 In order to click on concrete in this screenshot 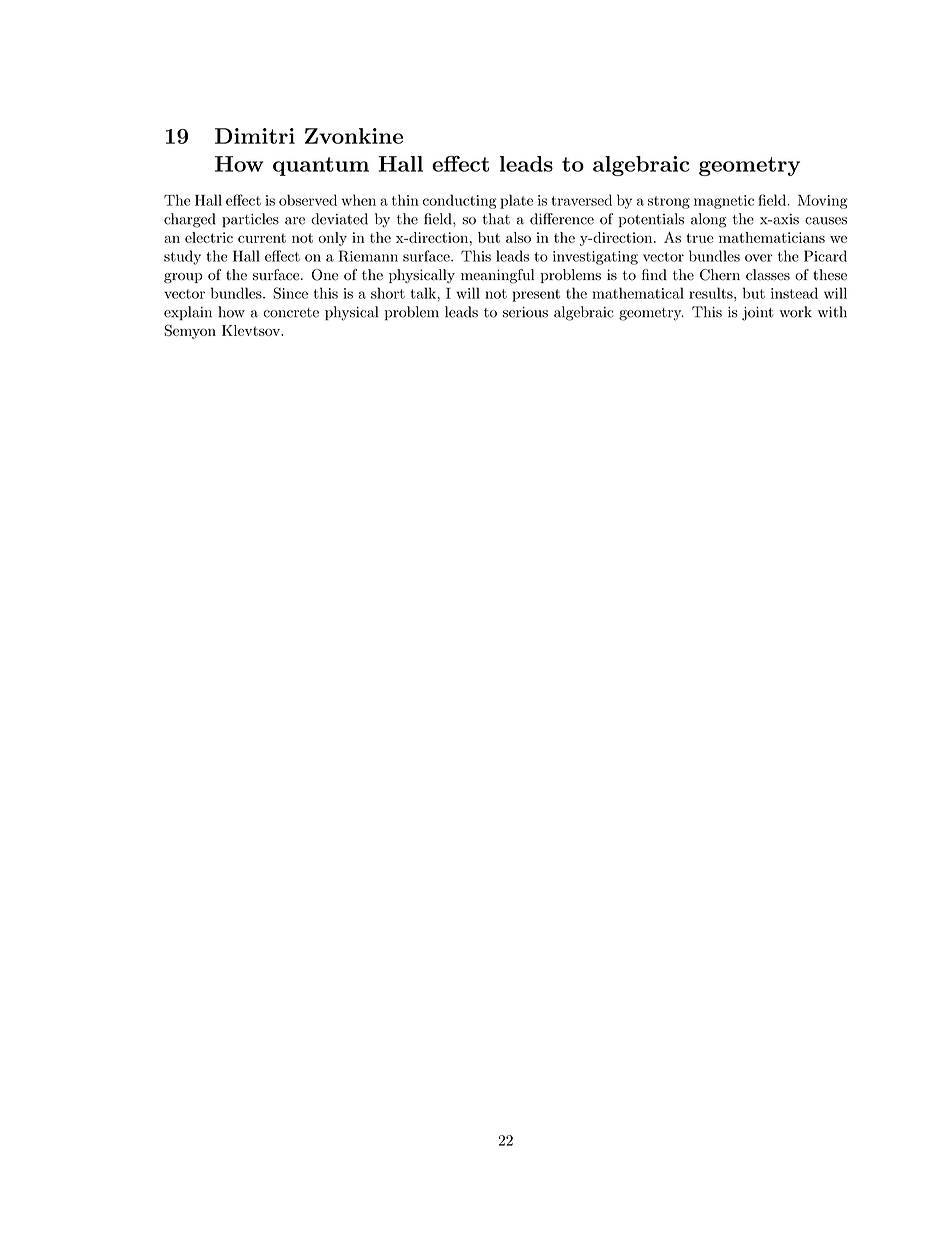, I will do `click(291, 313)`.
